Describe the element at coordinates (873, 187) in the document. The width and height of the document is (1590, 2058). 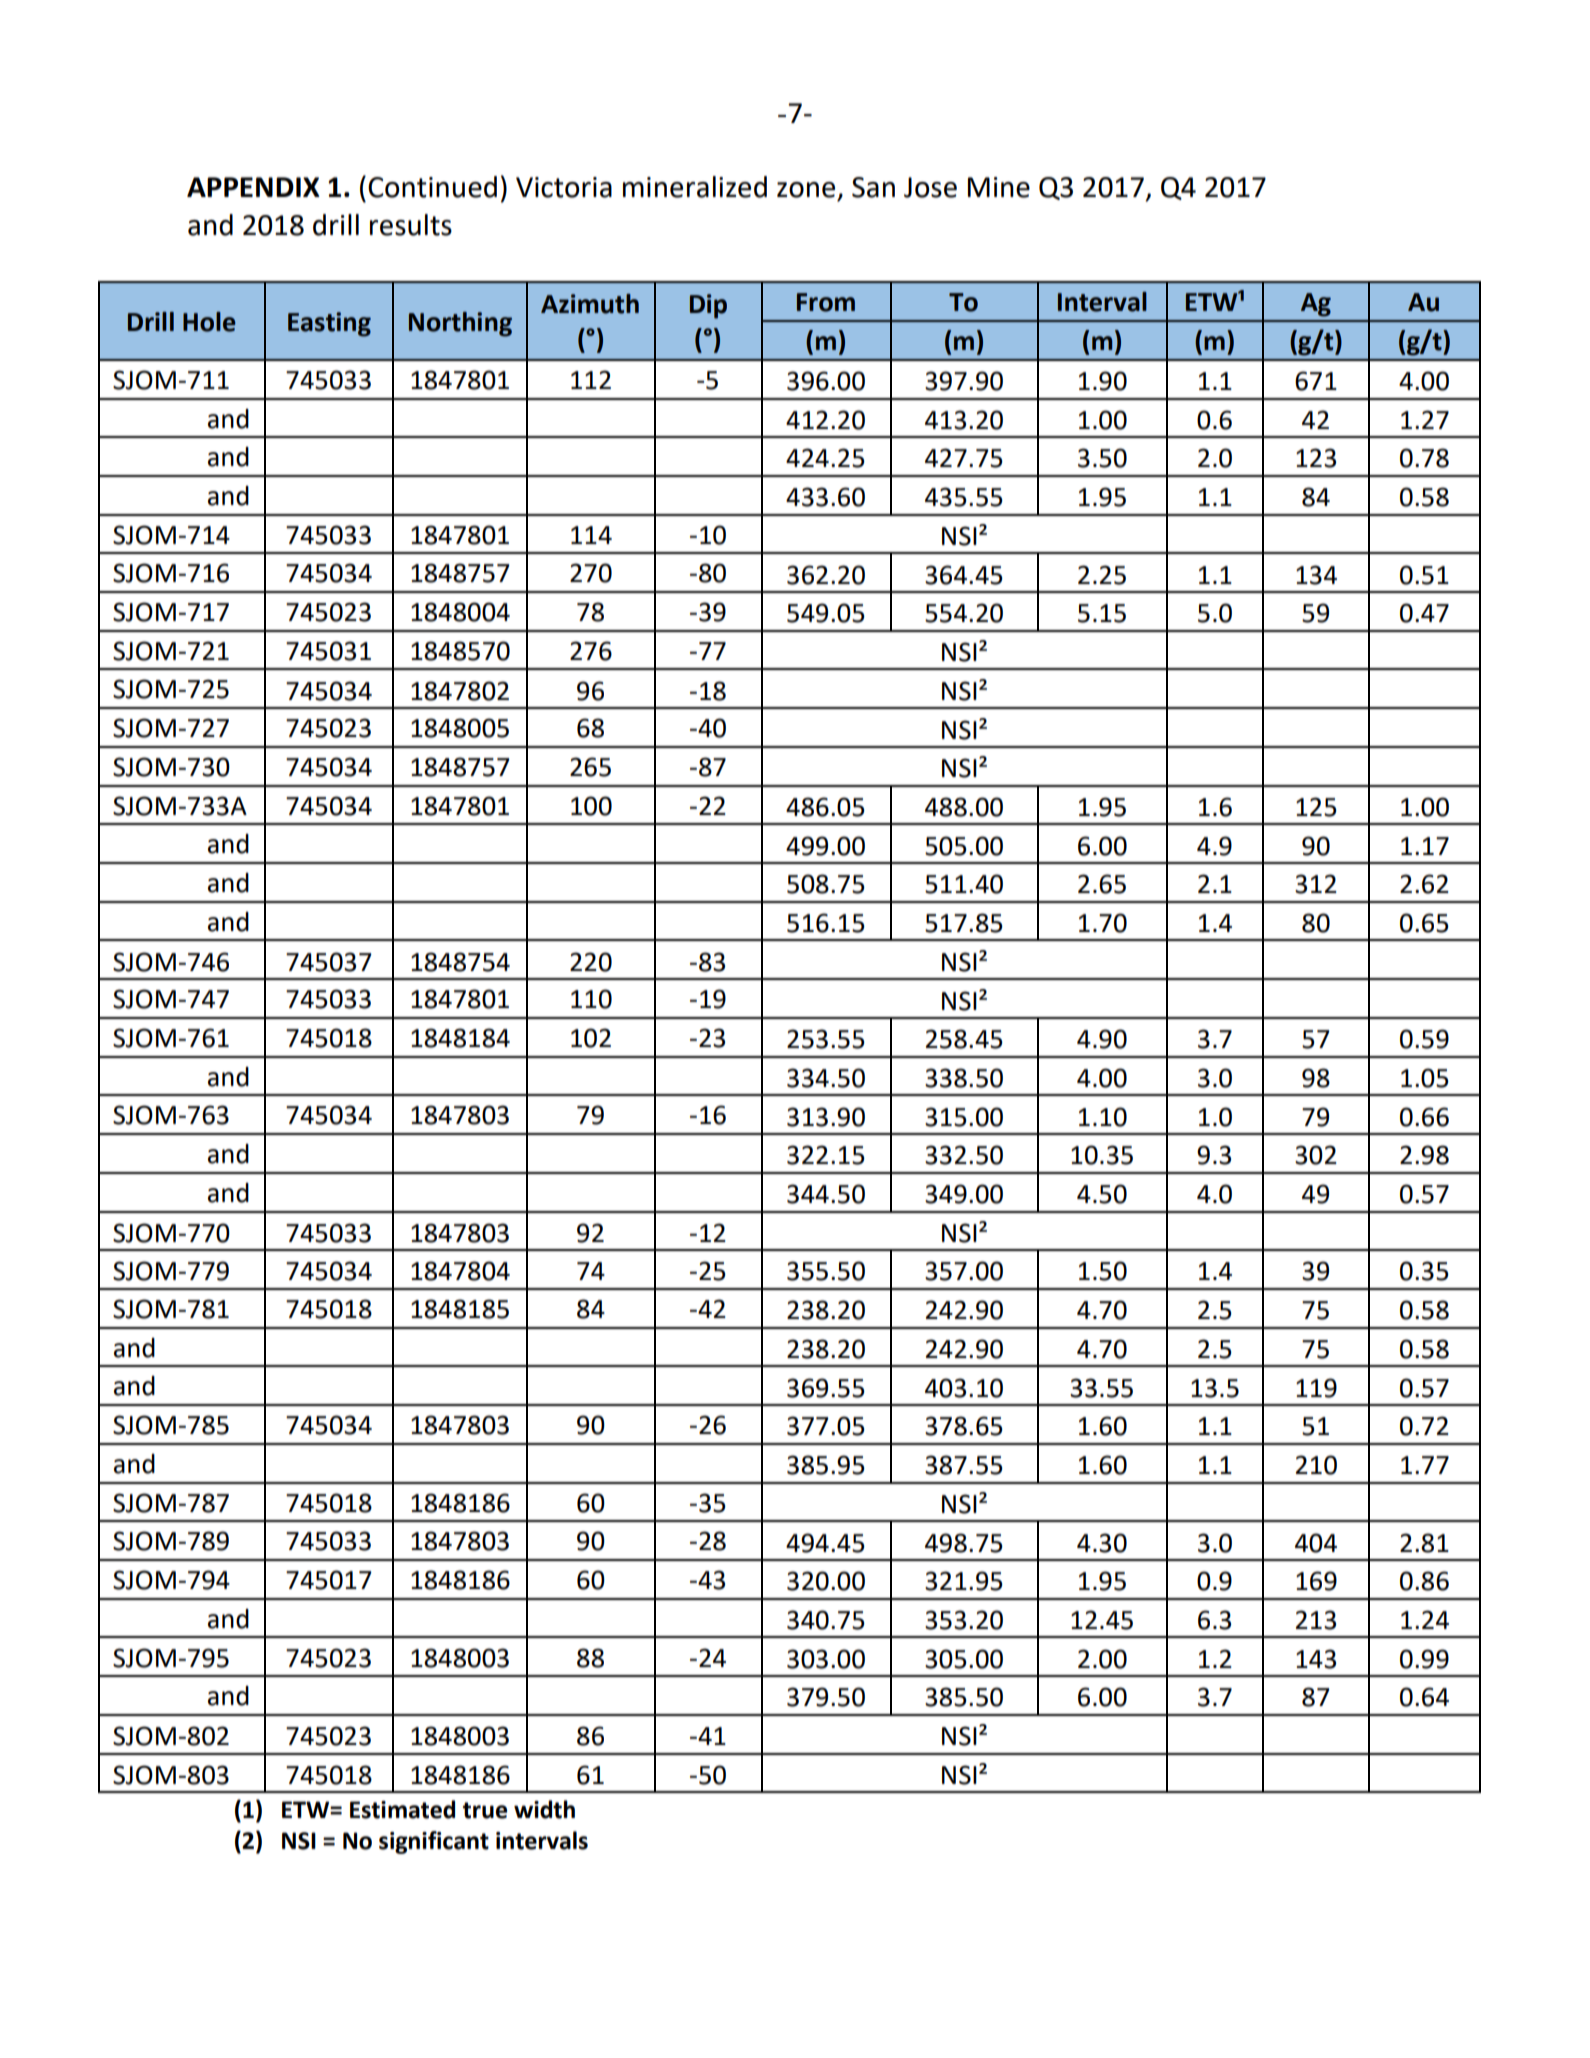
I see `San` at that location.
